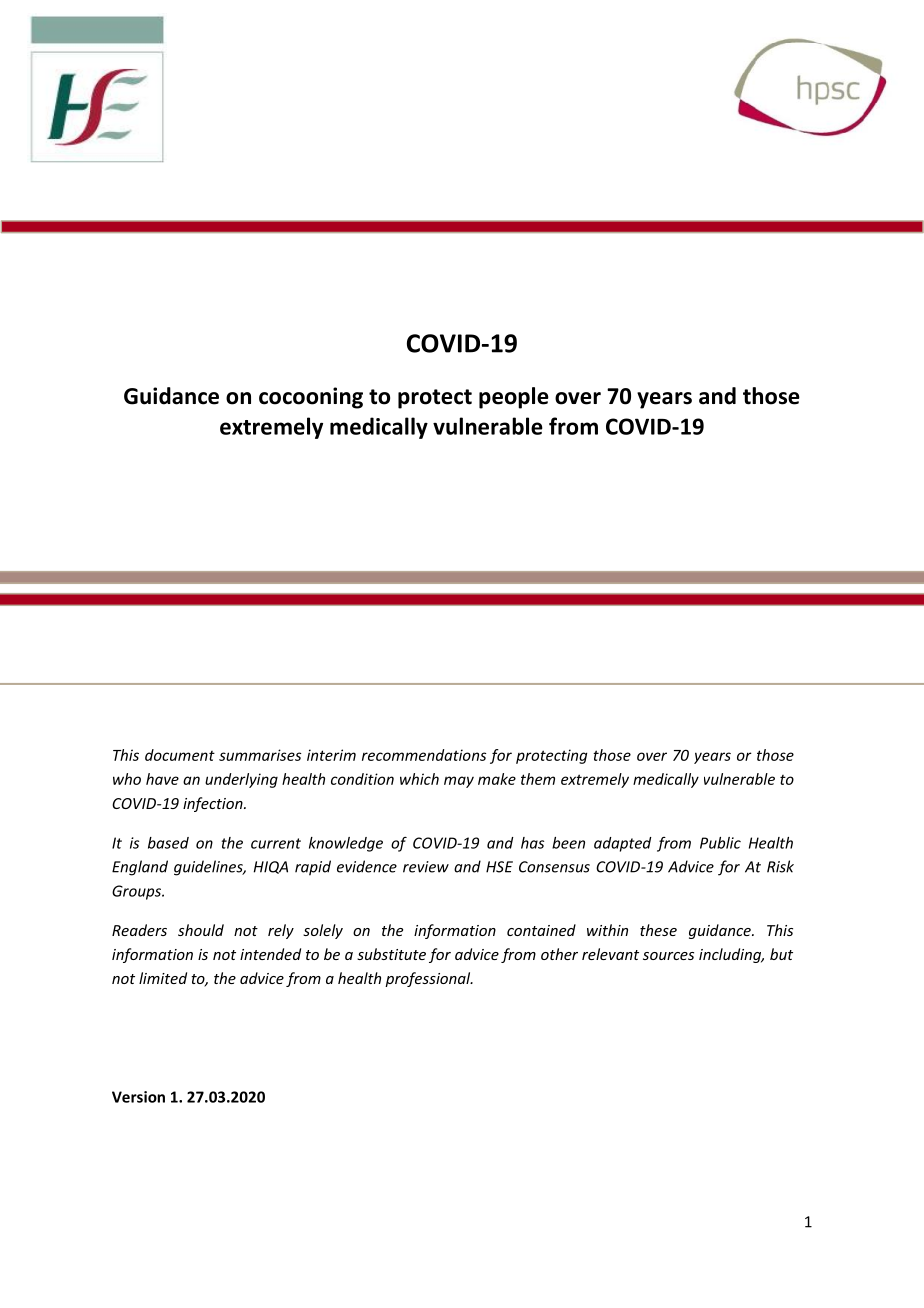 The image size is (924, 1308). What do you see at coordinates (426, 867) in the page?
I see `review` at bounding box center [426, 867].
